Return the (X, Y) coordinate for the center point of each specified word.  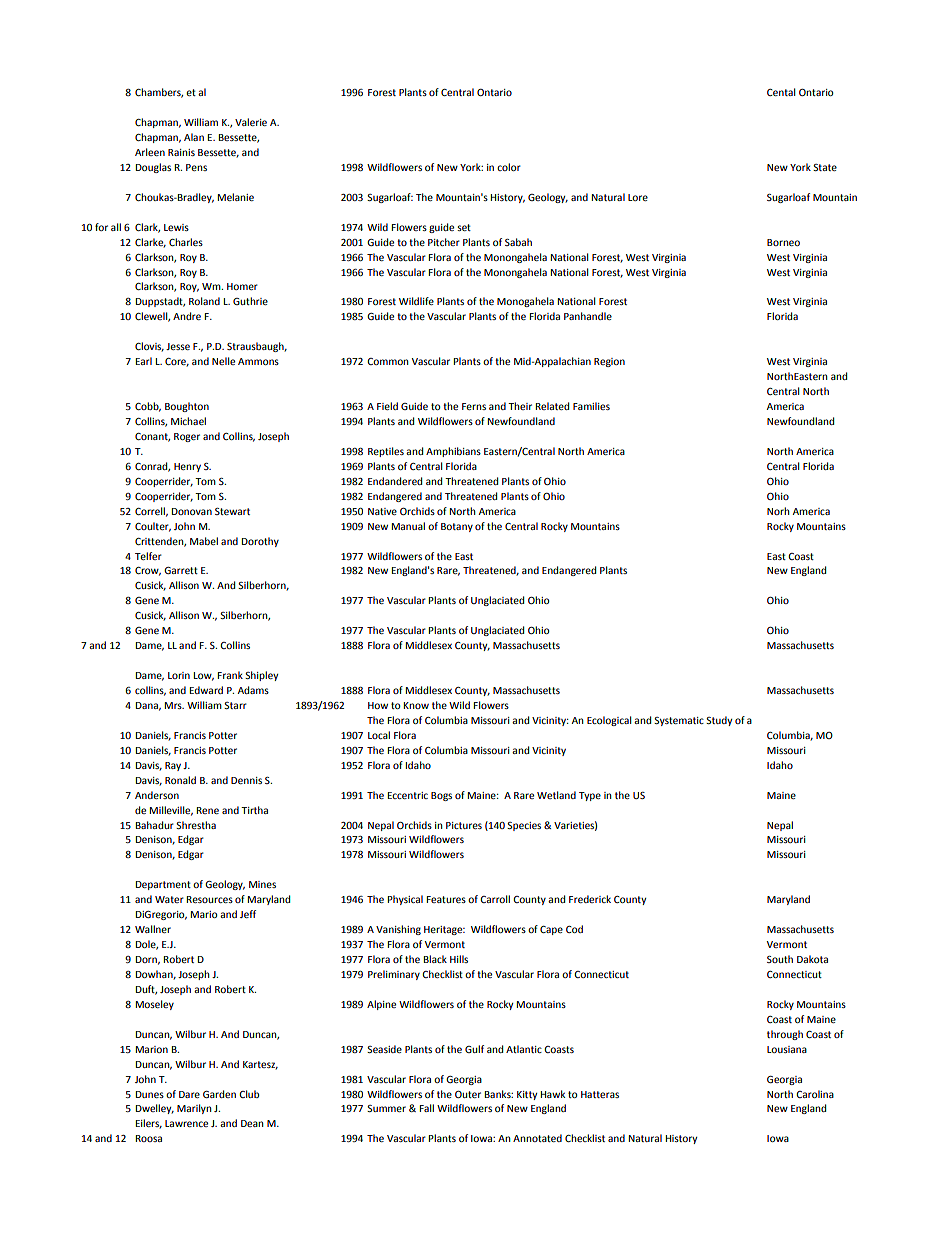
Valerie (251, 122)
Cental (781, 92)
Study (719, 721)
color (509, 167)
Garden (219, 1094)
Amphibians (453, 452)
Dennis (246, 780)
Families (591, 406)
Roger (187, 437)
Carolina (815, 1094)
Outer (468, 1094)
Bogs (441, 796)
